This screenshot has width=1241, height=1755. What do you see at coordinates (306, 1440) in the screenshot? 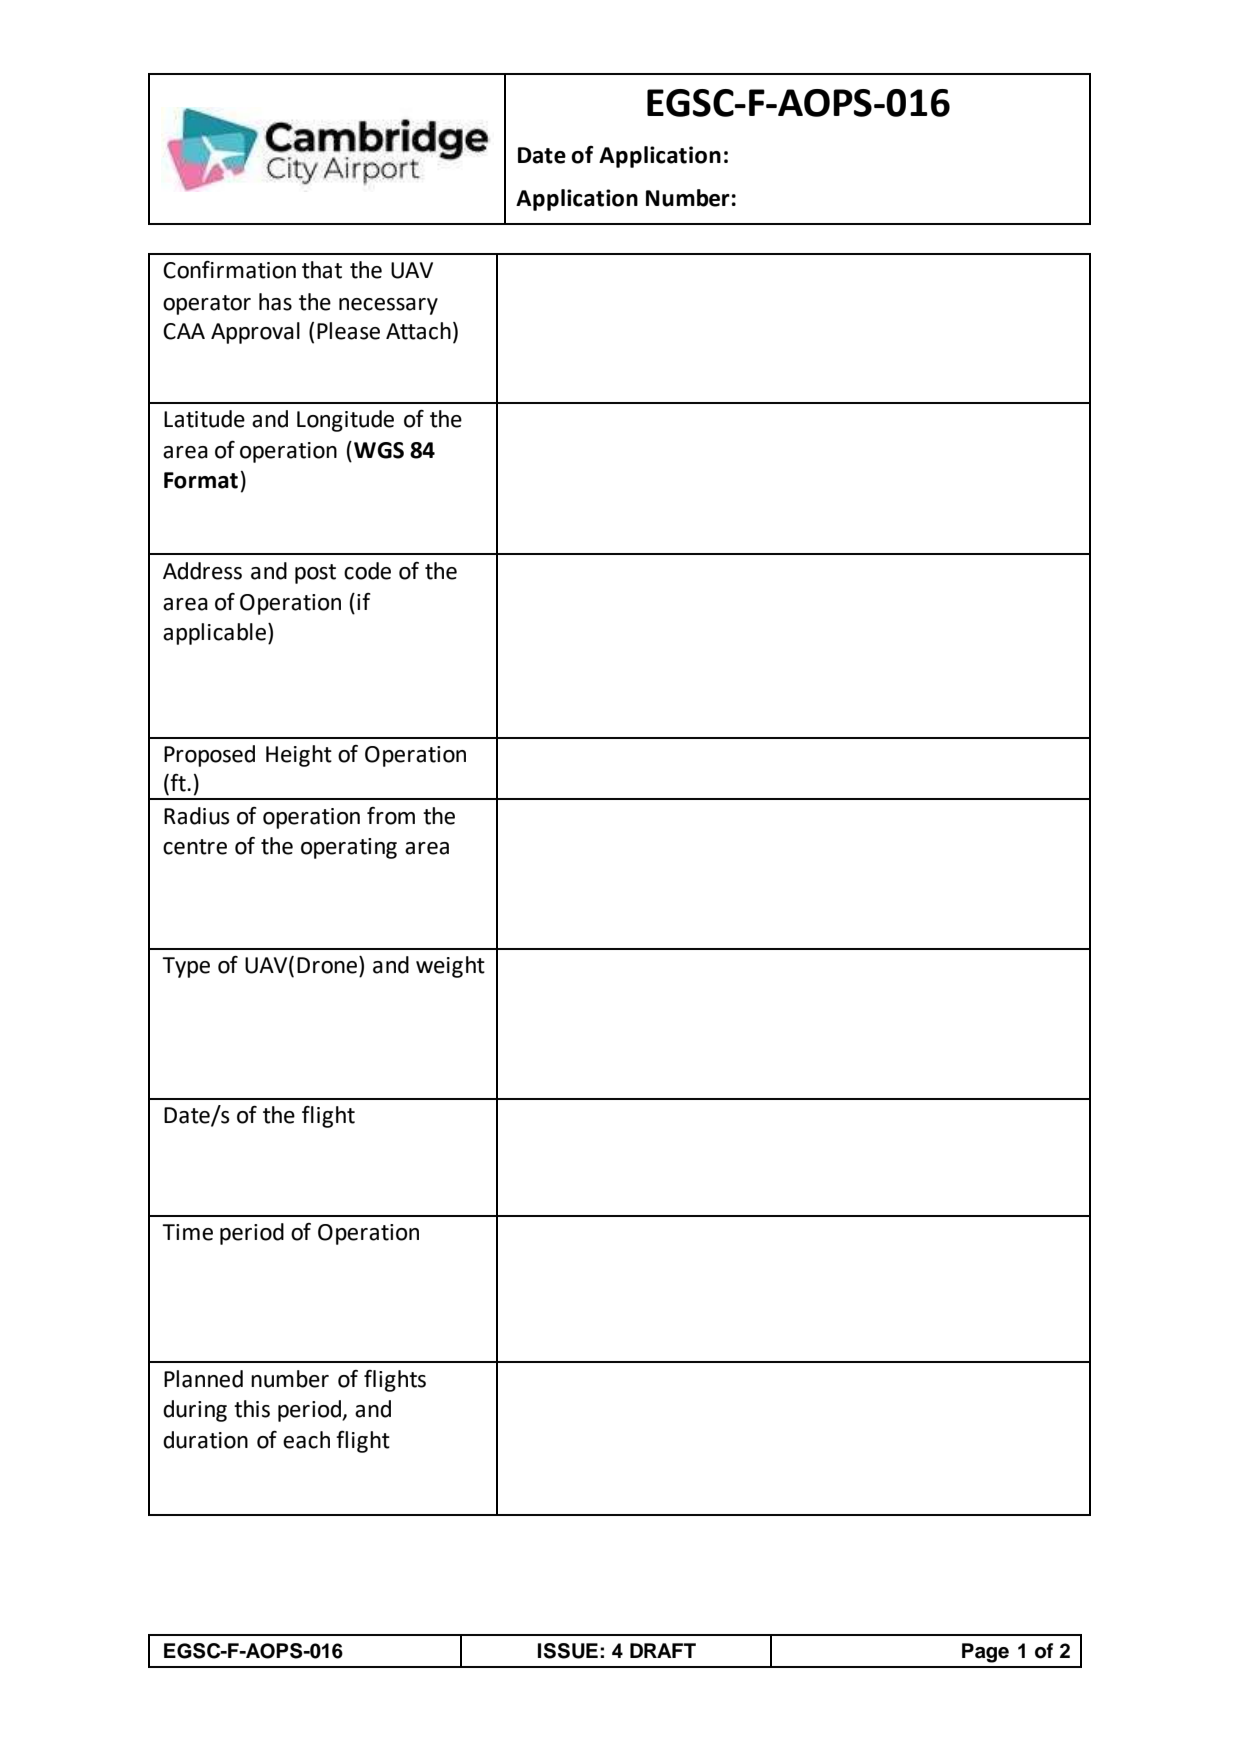
I see `each` at bounding box center [306, 1440].
